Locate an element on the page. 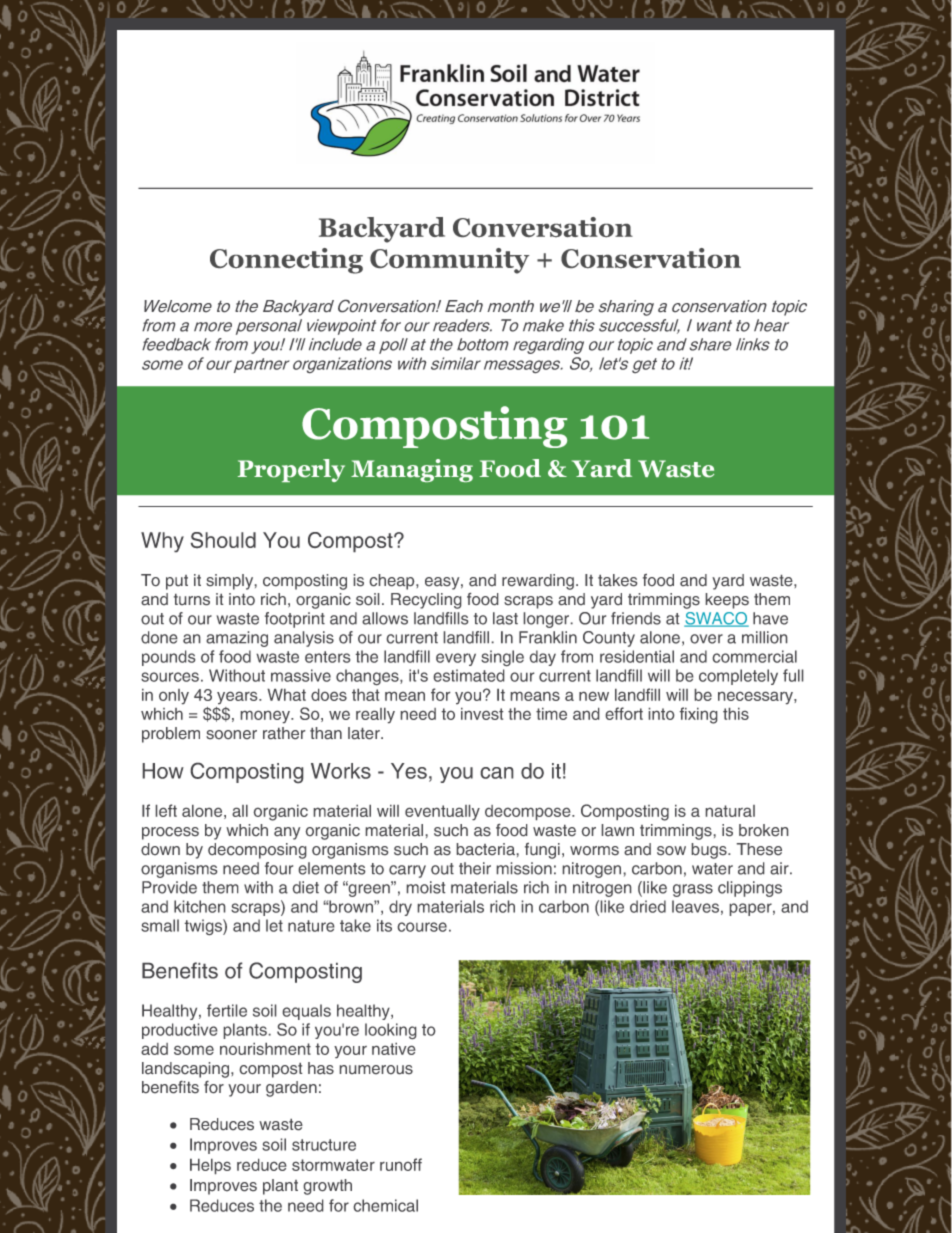 This image has height=1233, width=952. grass is located at coordinates (693, 890).
